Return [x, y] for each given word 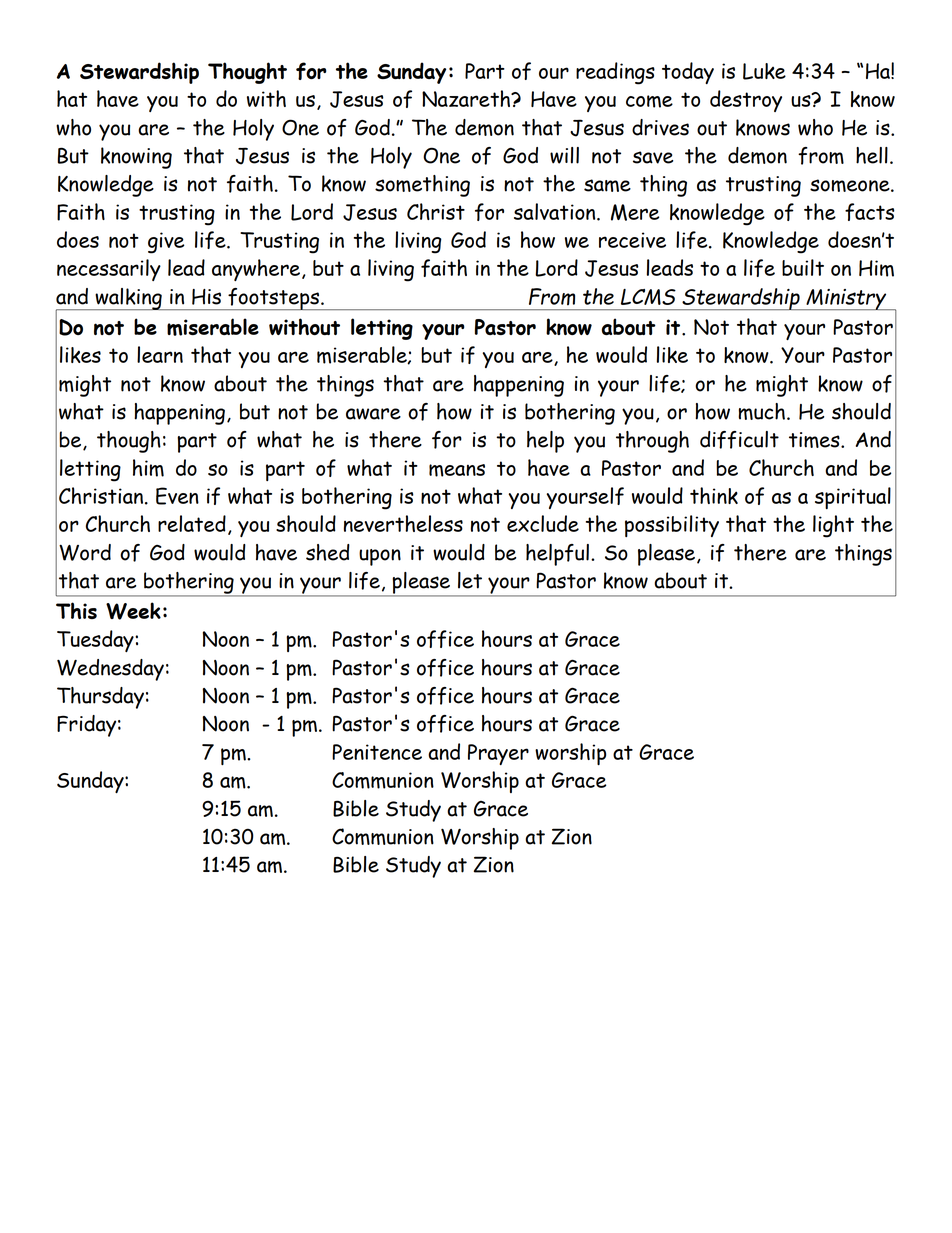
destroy [746, 101]
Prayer [498, 754]
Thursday [100, 698]
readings [615, 73]
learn [160, 354]
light [833, 526]
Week [133, 611]
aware [373, 414]
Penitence [377, 752]
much [762, 411]
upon [380, 557]
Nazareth [467, 98]
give [166, 243]
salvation [556, 211]
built [803, 267]
